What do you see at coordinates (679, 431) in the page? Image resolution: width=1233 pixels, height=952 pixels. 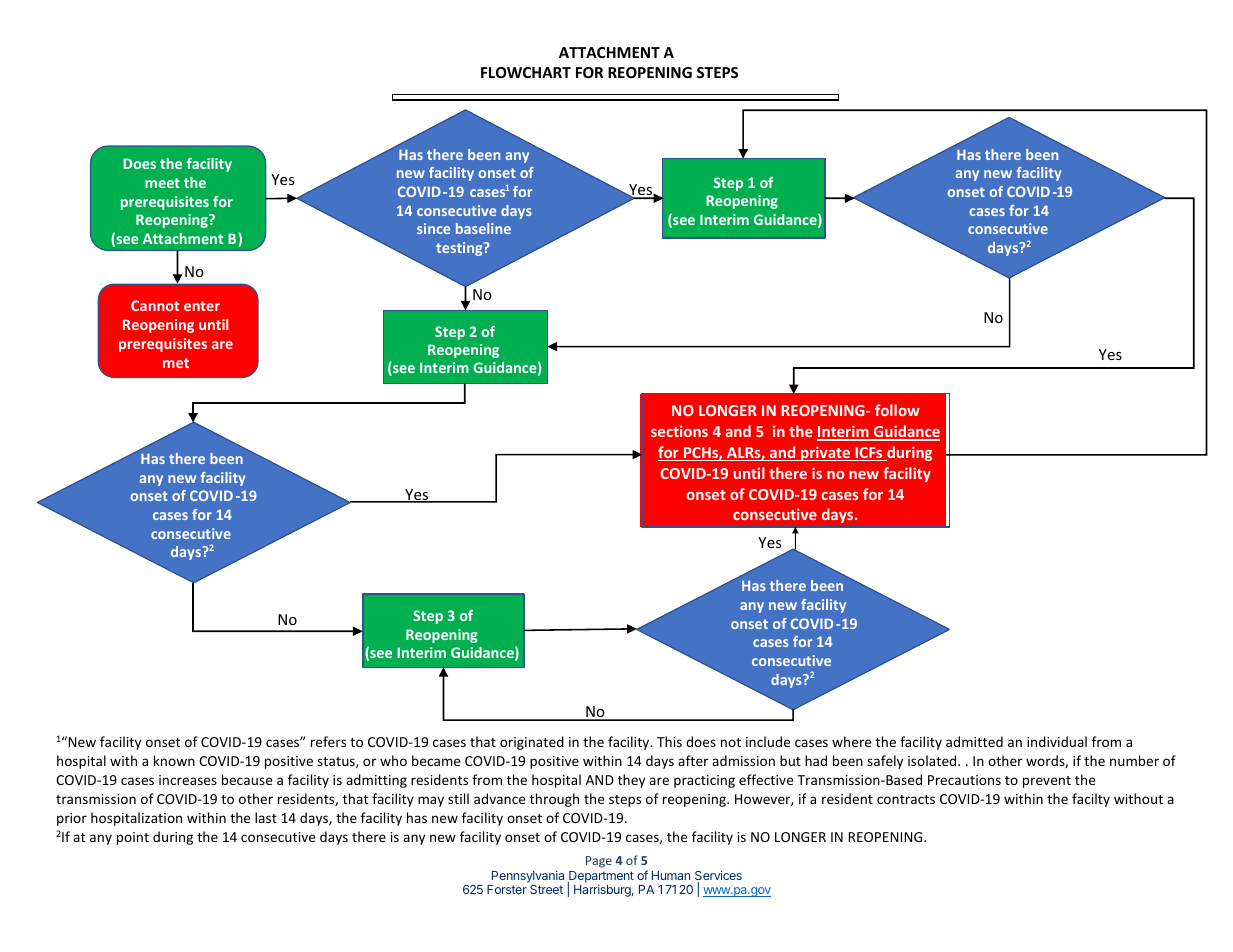 I see `sections` at bounding box center [679, 431].
